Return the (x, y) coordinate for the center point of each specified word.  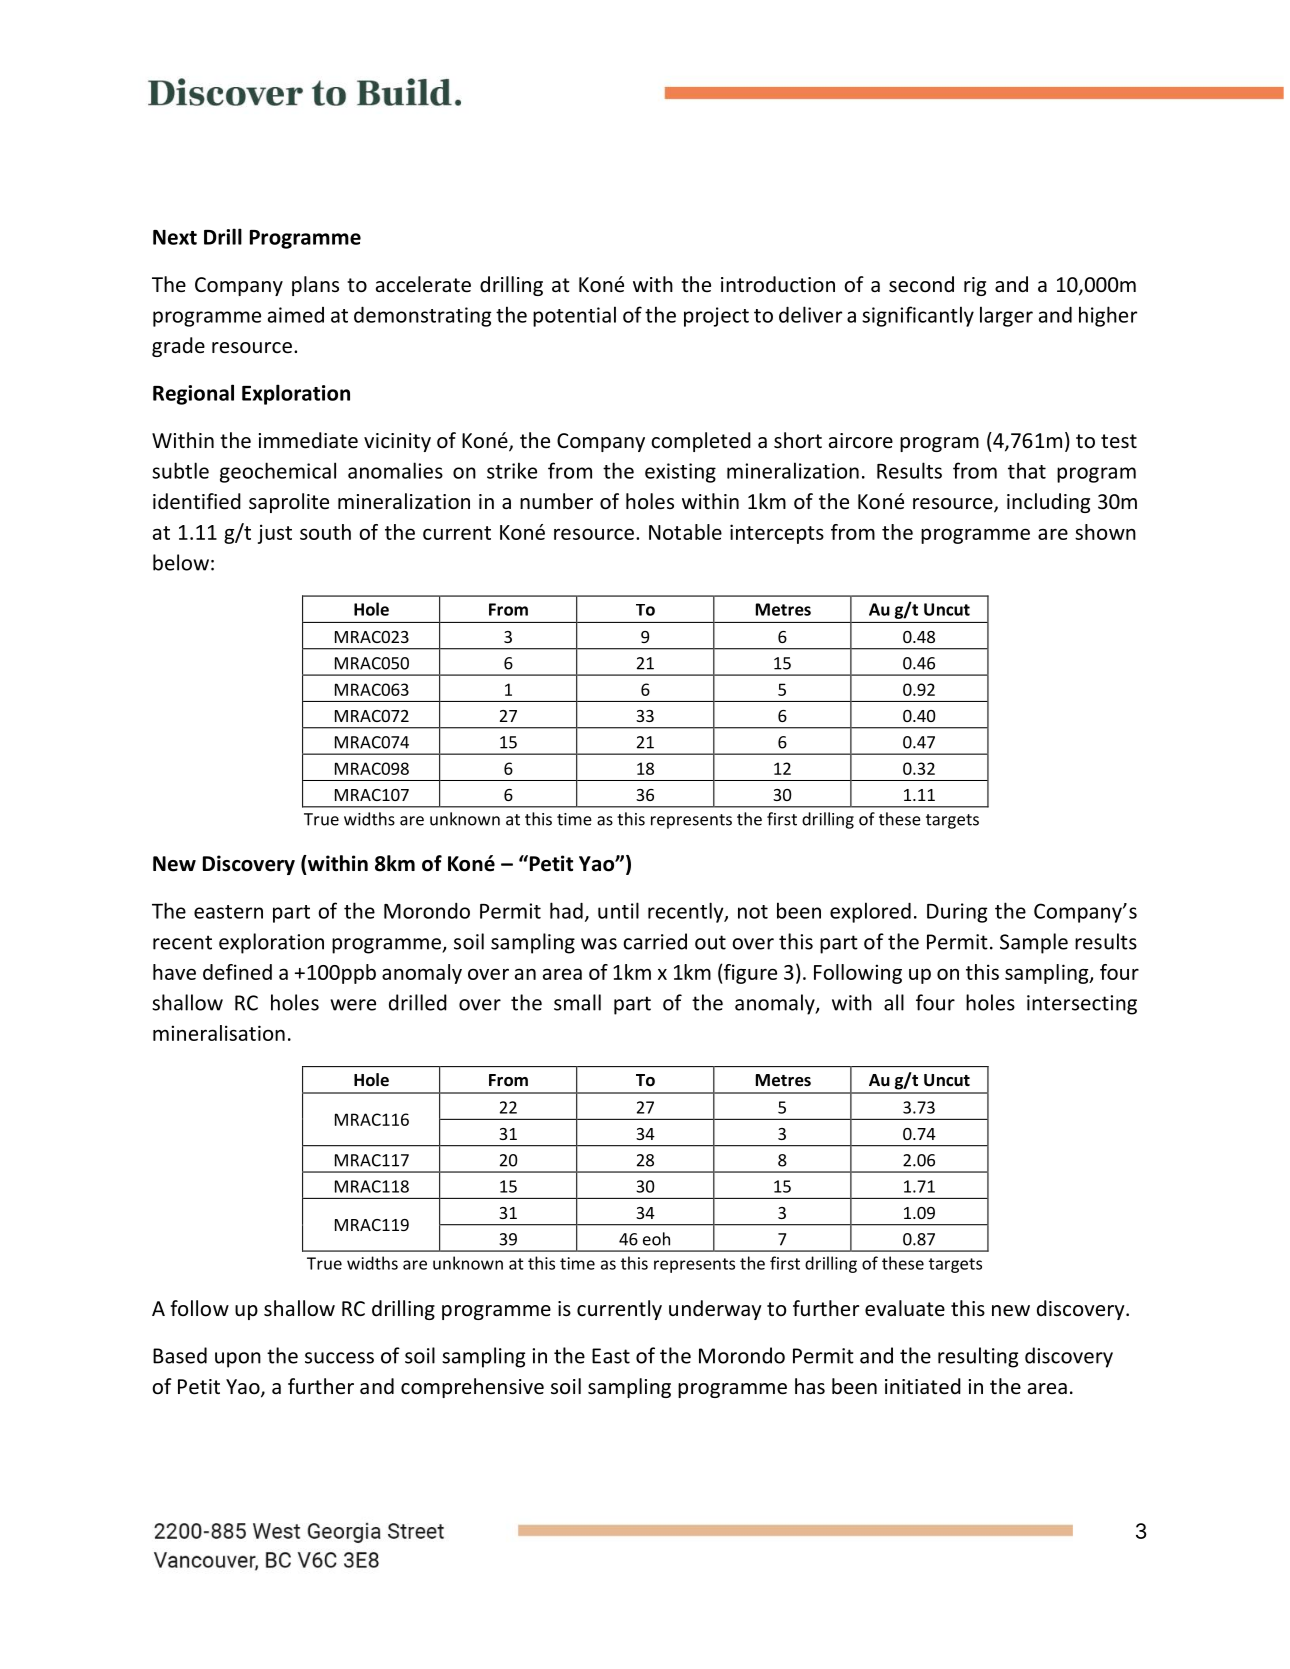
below (181, 562)
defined (237, 972)
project (716, 317)
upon (238, 1360)
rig (975, 286)
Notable (685, 532)
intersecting (1082, 1005)
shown (1105, 532)
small (577, 1002)
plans (315, 286)
